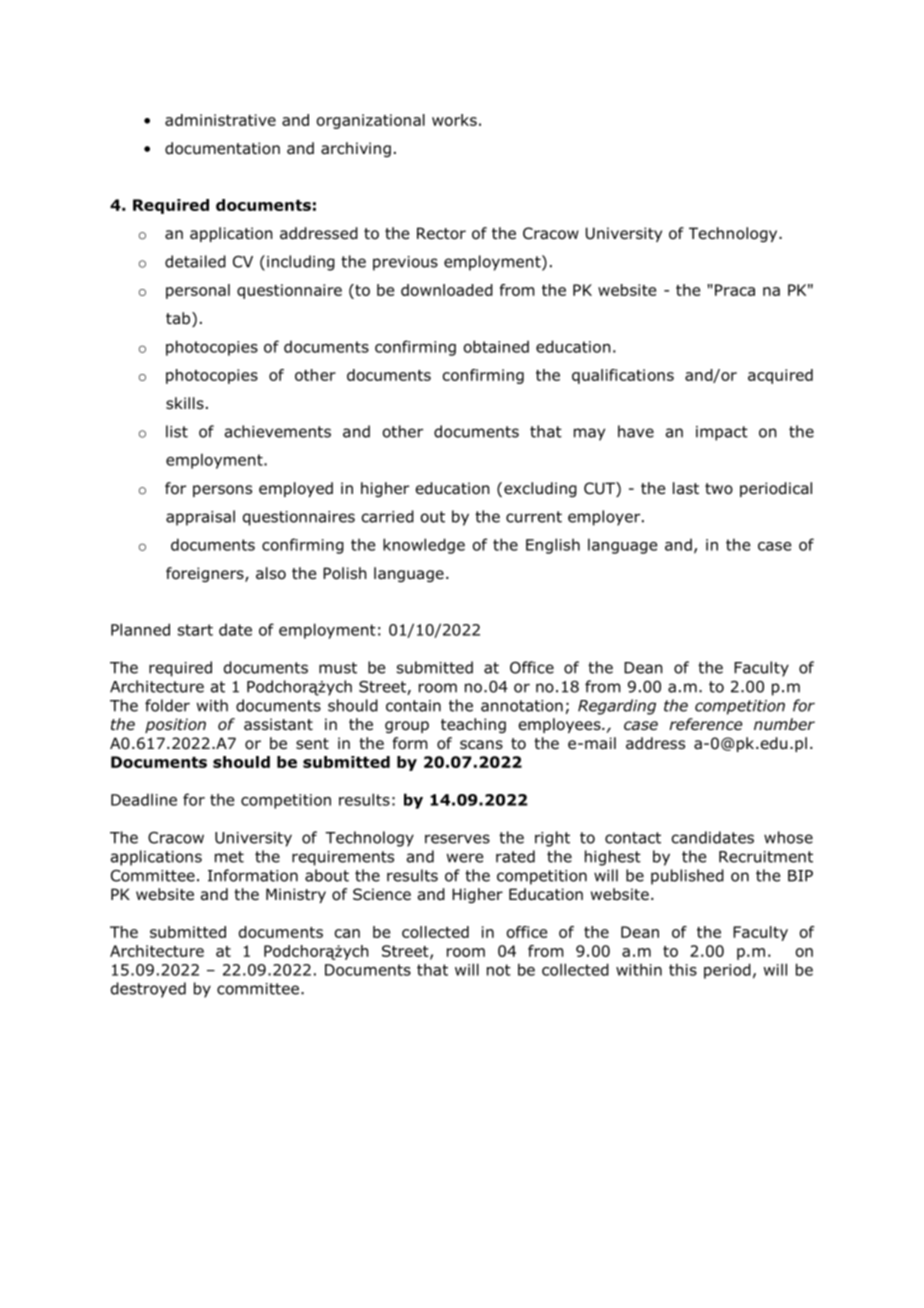 The width and height of the screenshot is (924, 1308). I want to click on reference, so click(705, 724).
